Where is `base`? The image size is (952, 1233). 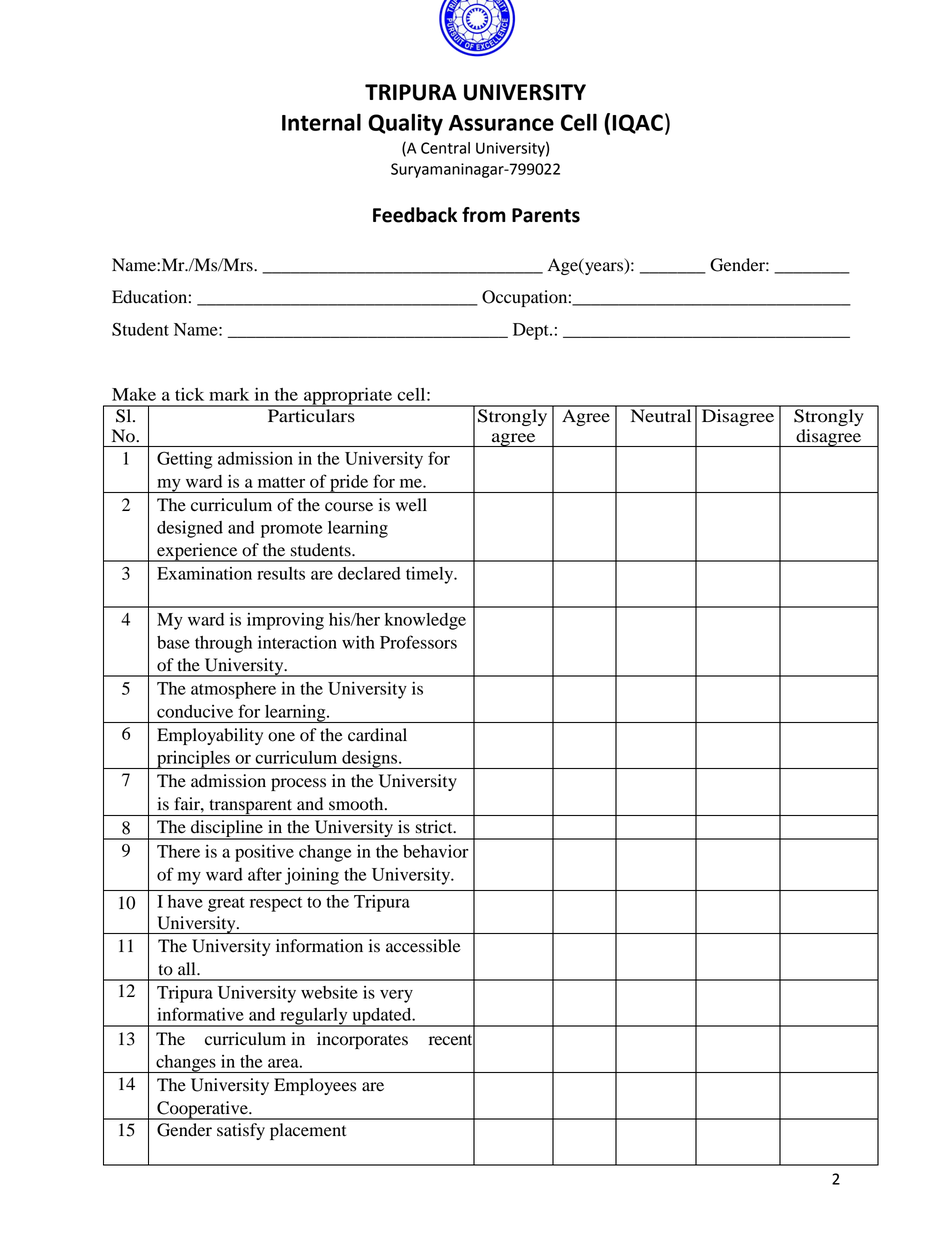
base is located at coordinates (173, 642).
